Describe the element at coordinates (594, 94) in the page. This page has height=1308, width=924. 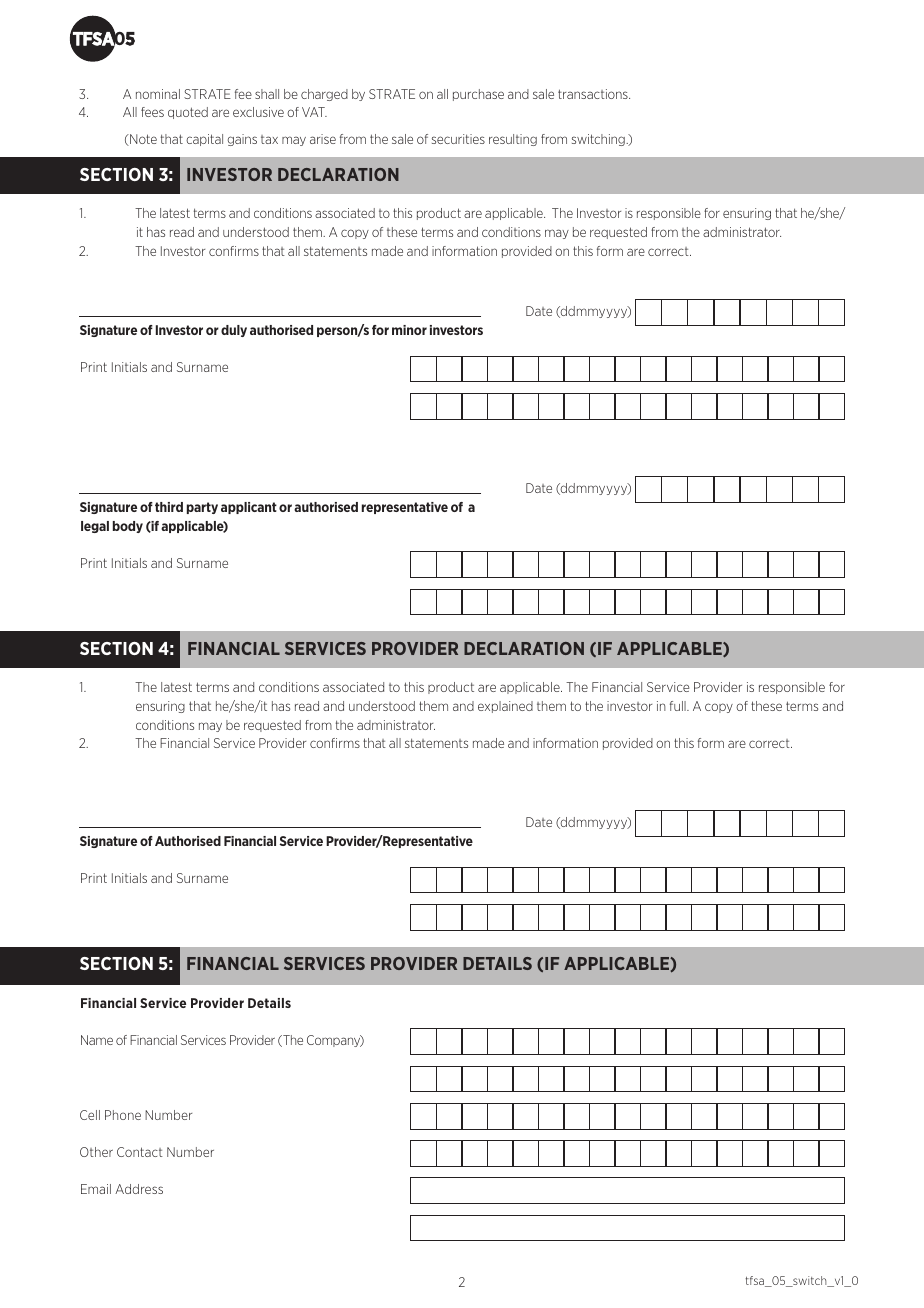
I see `transactions` at that location.
